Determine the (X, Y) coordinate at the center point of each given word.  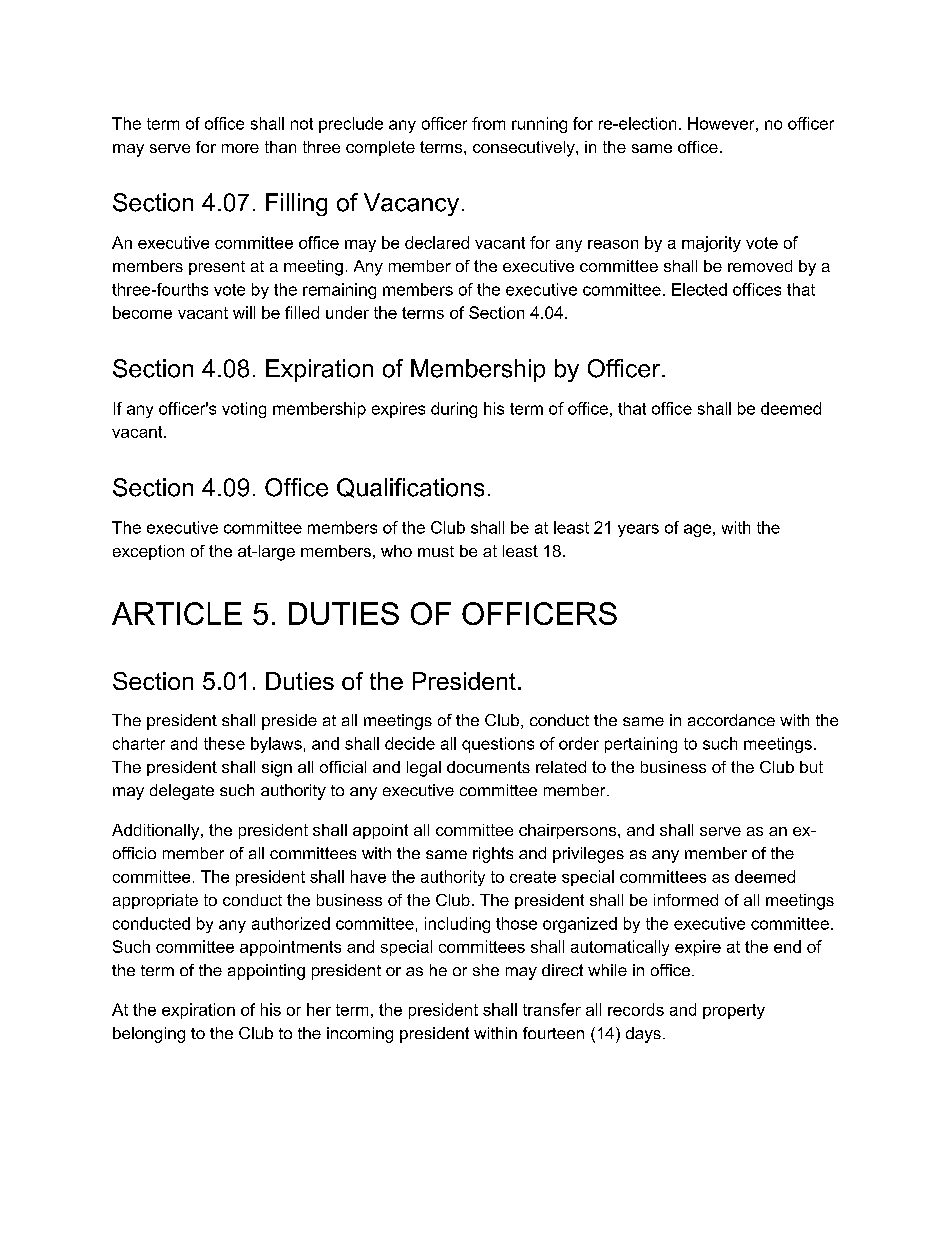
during (454, 410)
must (436, 551)
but (811, 767)
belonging (149, 1035)
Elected (699, 289)
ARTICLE (177, 613)
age (697, 530)
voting (244, 410)
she (486, 970)
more (240, 148)
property (734, 1011)
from (488, 123)
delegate (182, 792)
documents (488, 767)
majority (711, 244)
